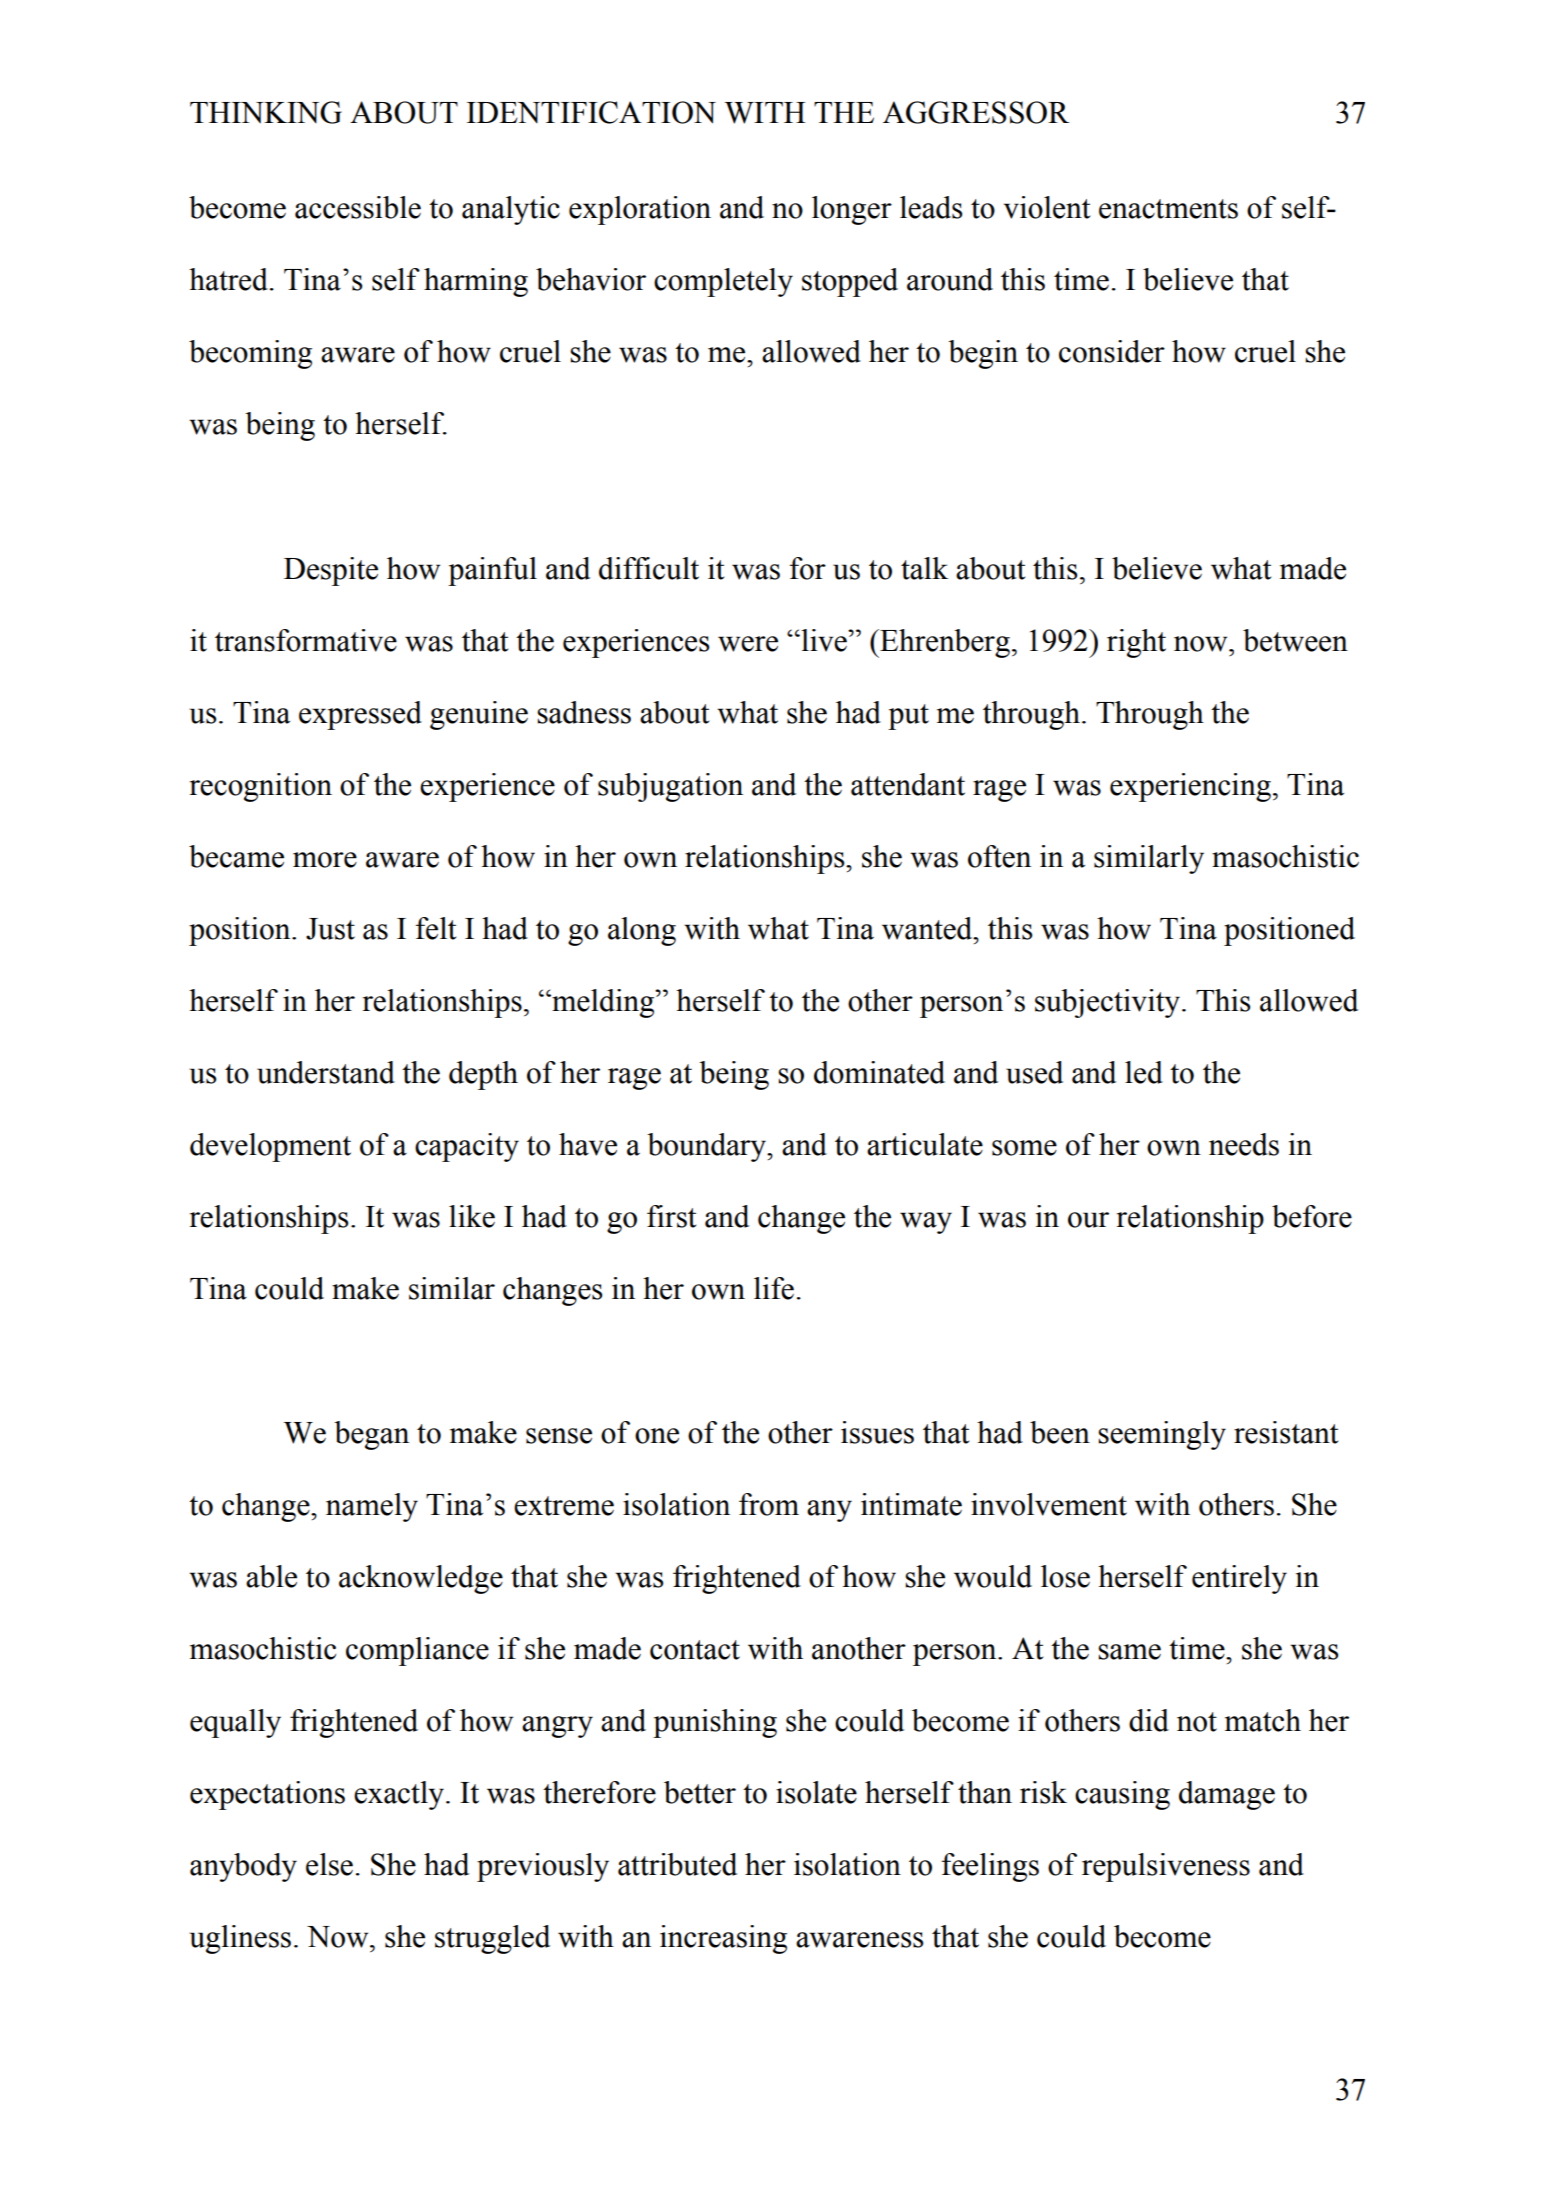 This image has height=2198, width=1553. What do you see at coordinates (358, 207) in the image?
I see `accessible` at bounding box center [358, 207].
